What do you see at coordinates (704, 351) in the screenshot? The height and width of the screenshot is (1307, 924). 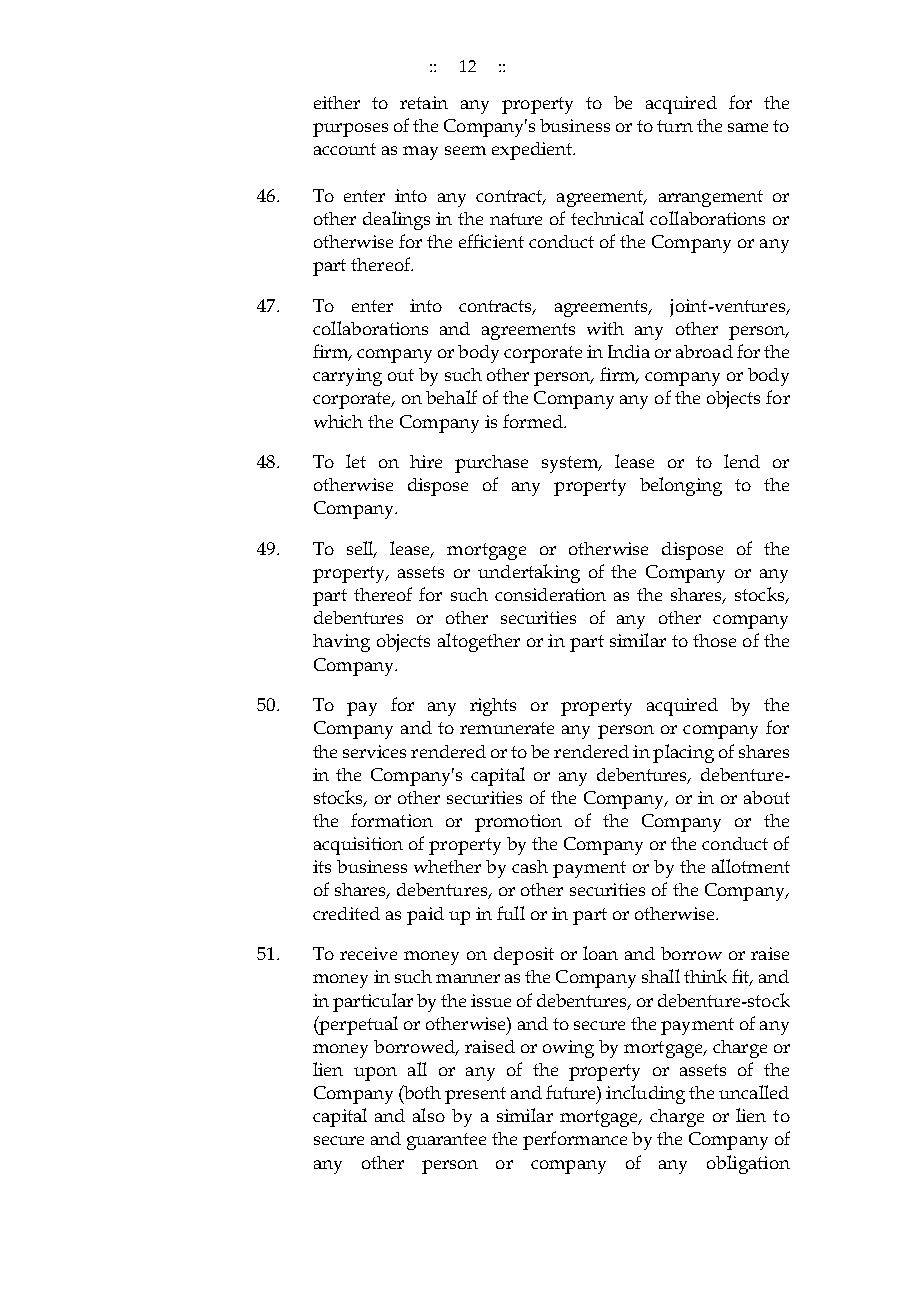 I see `abroad` at bounding box center [704, 351].
